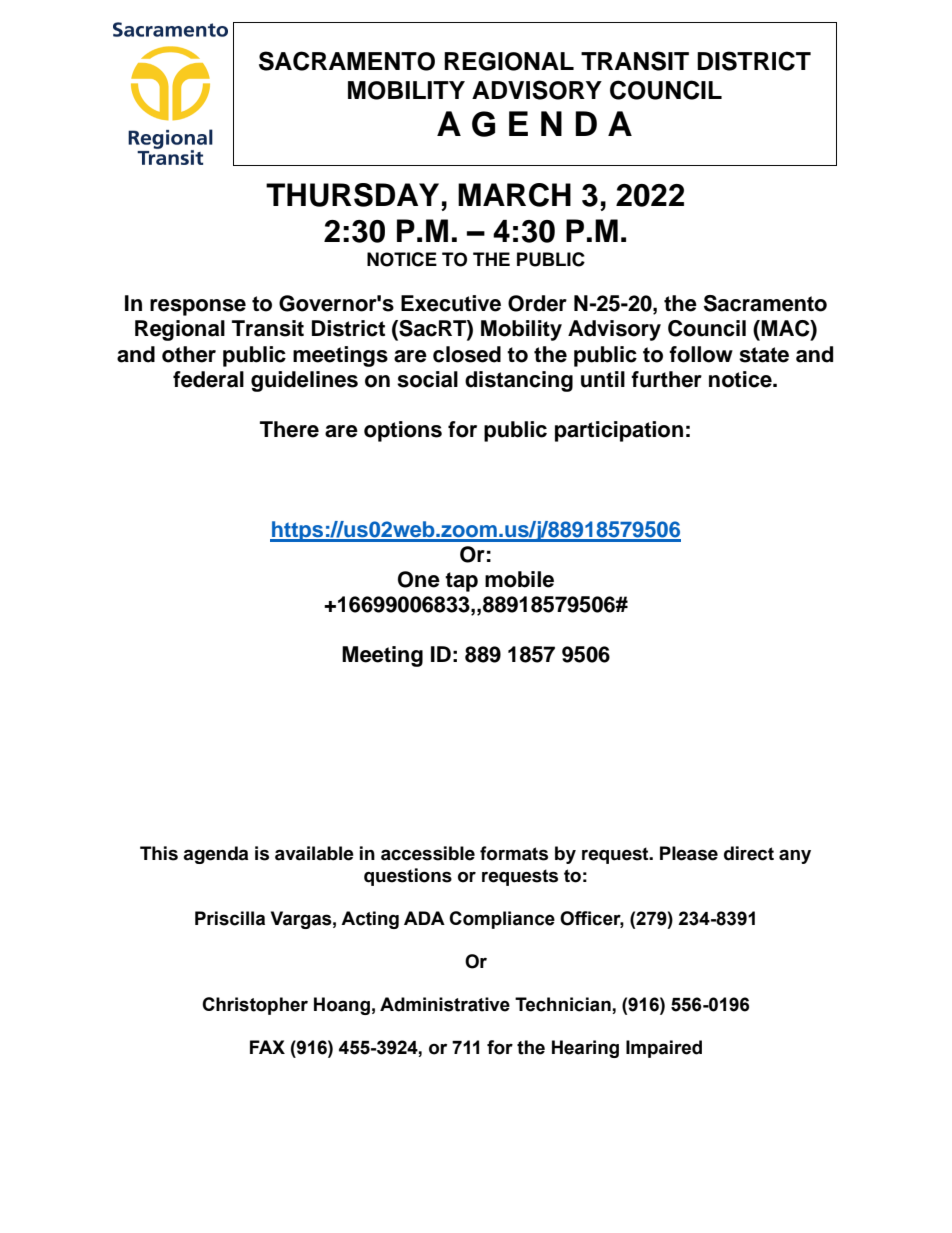 This screenshot has height=1233, width=952. What do you see at coordinates (255, 1006) in the screenshot?
I see `Christopher` at bounding box center [255, 1006].
